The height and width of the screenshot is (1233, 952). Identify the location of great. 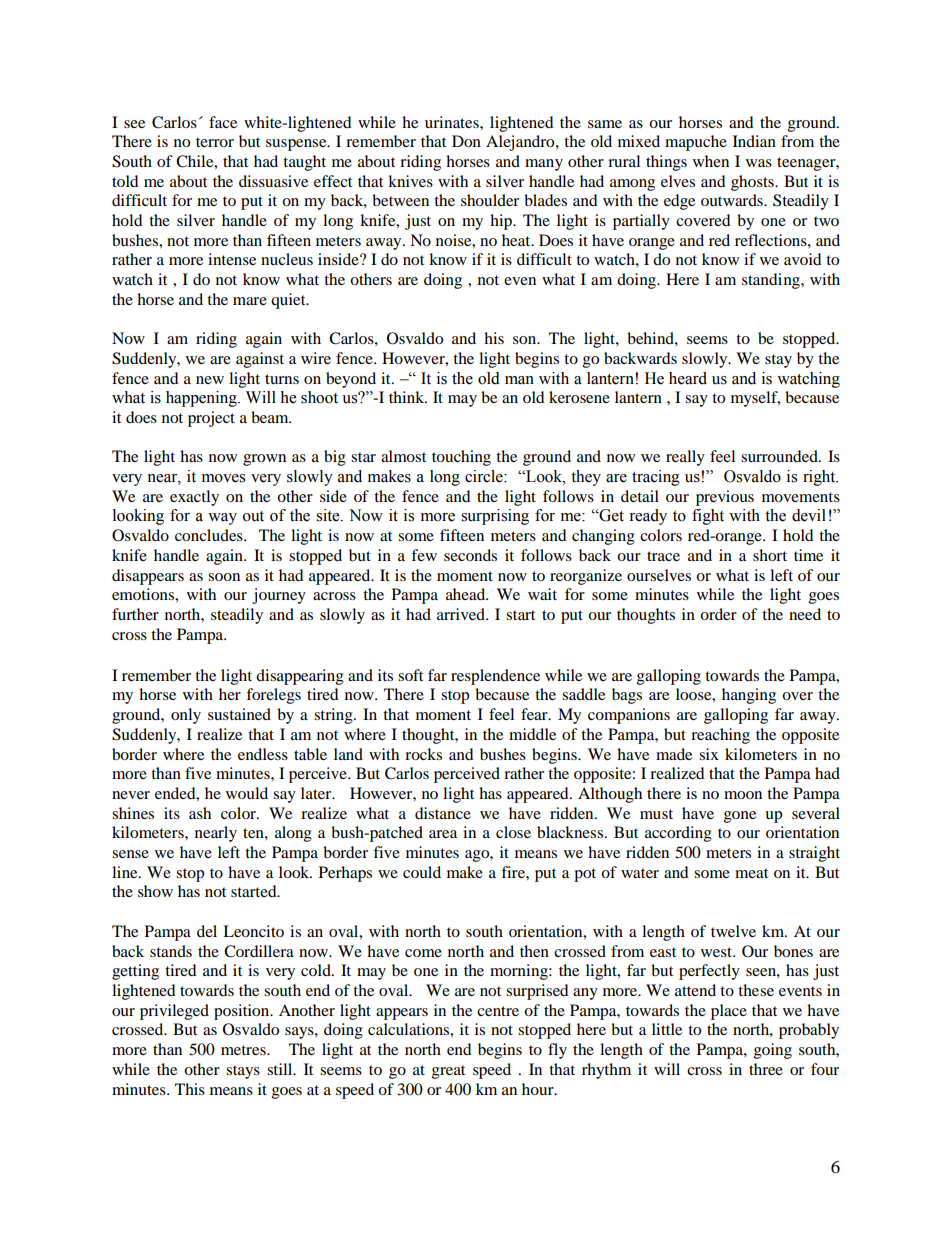
(448, 1072).
